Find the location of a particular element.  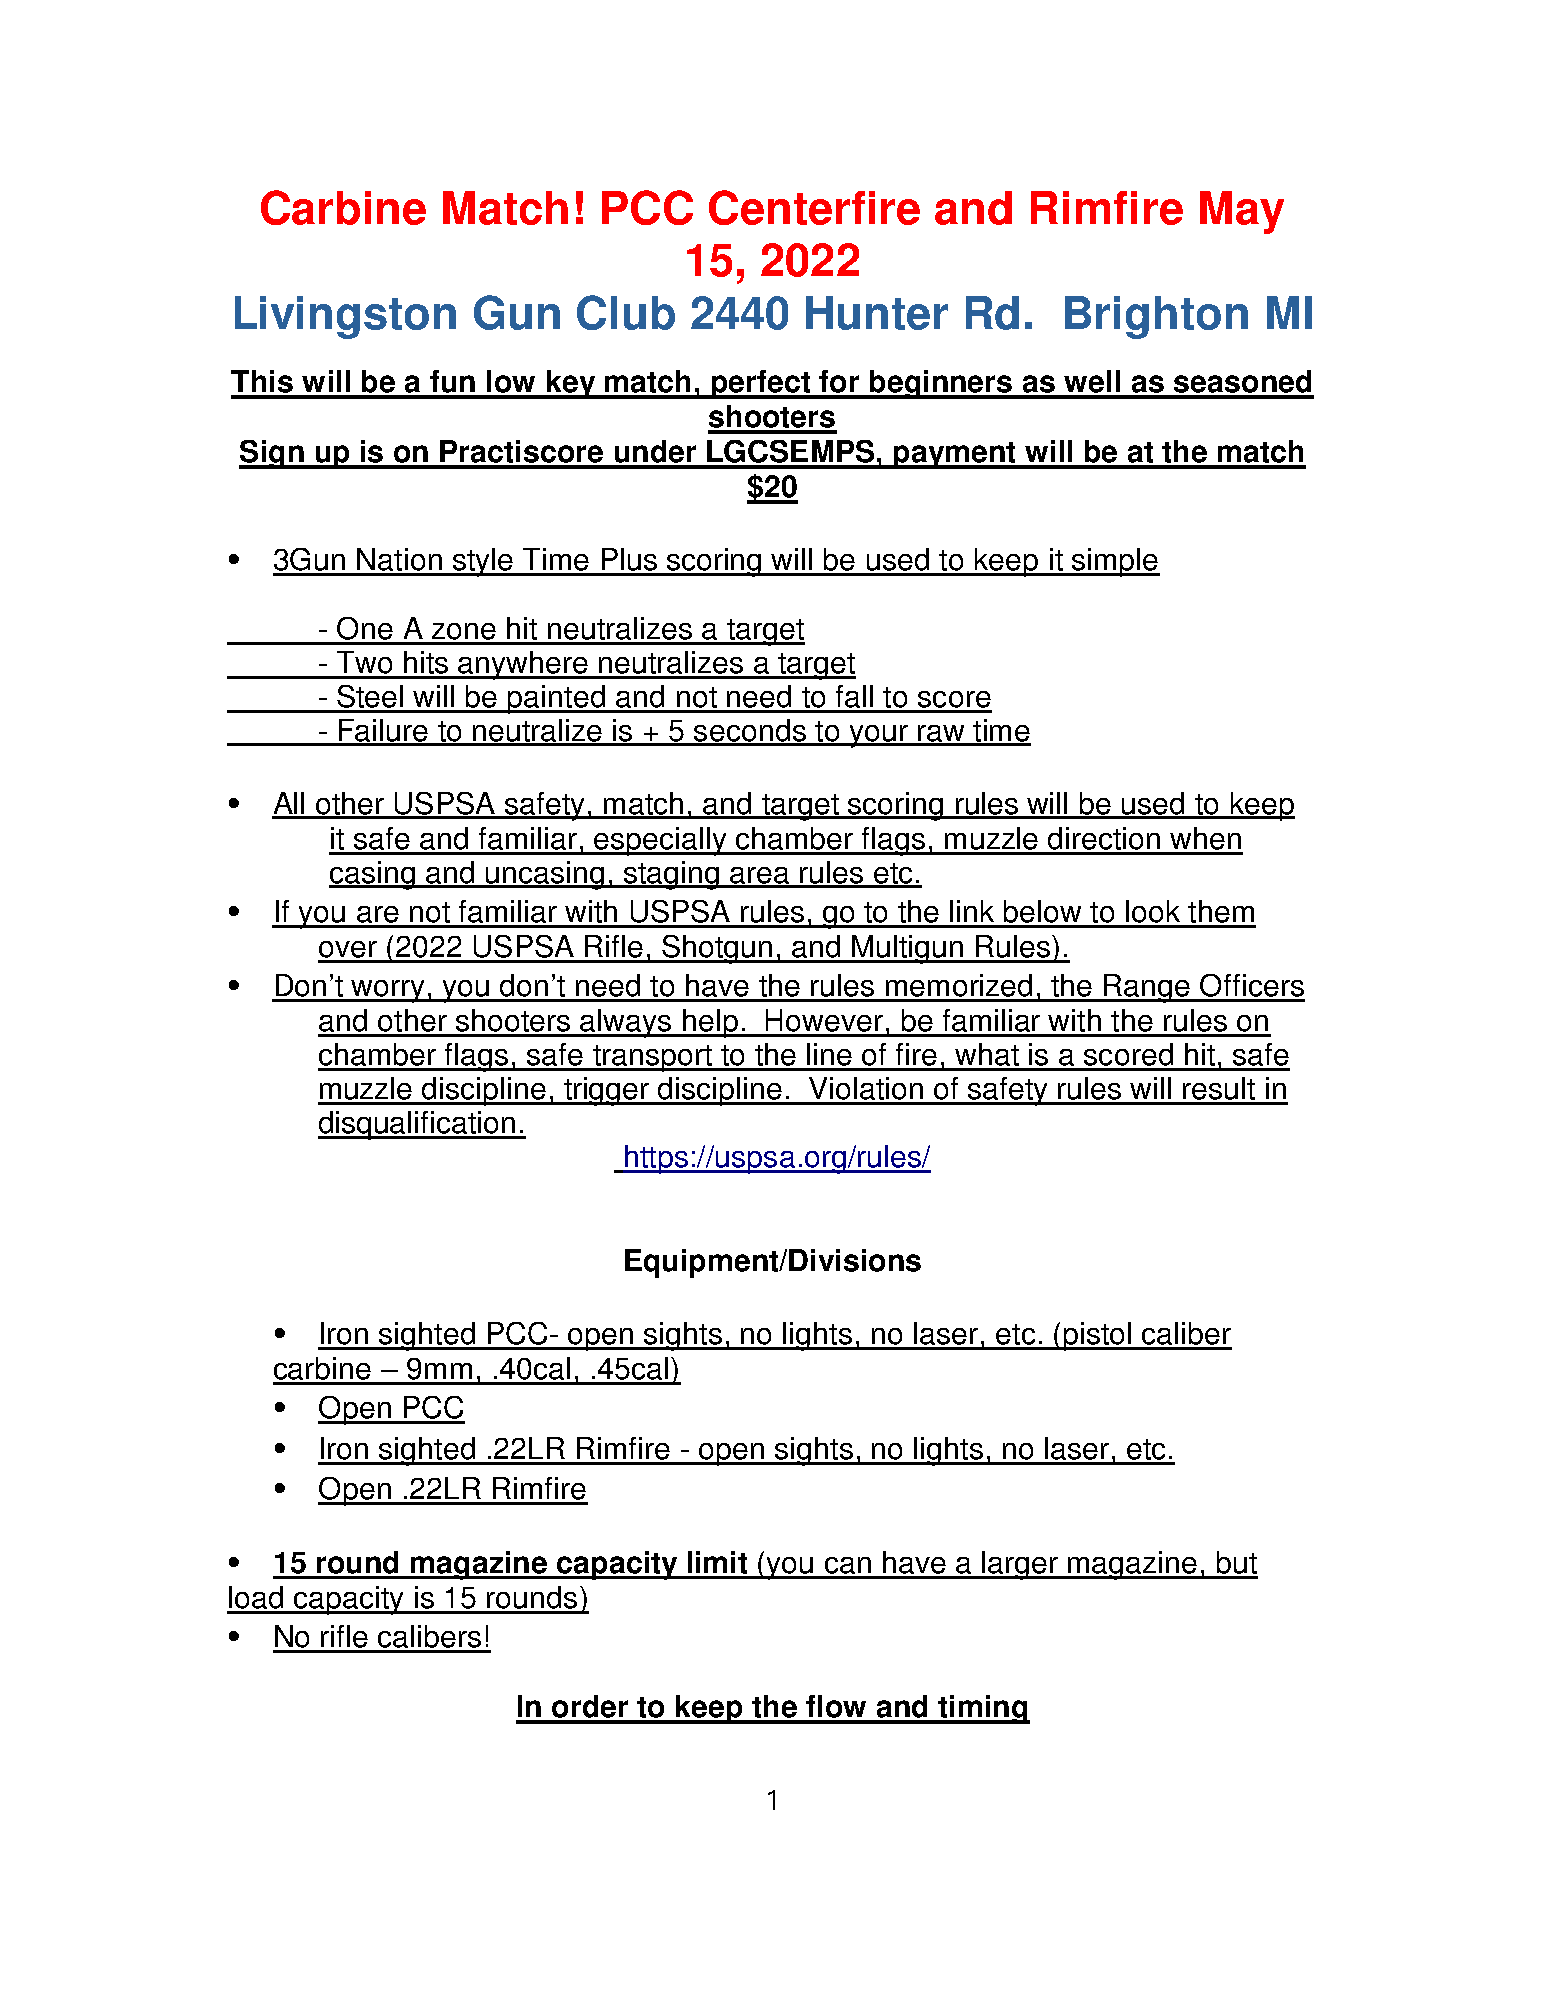

timing is located at coordinates (982, 1709).
